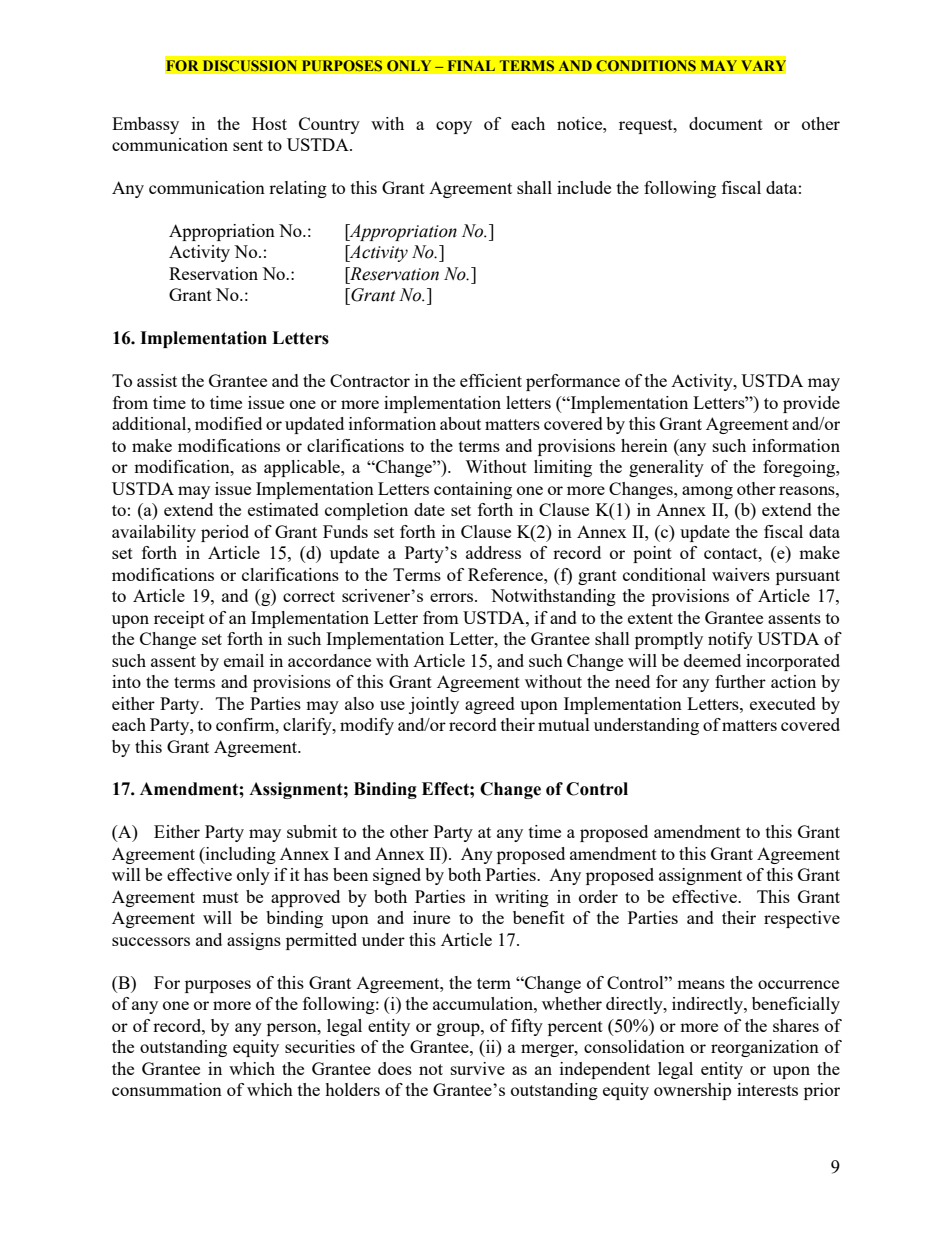 The height and width of the screenshot is (1233, 952). I want to click on DISCUSSION, so click(250, 65).
